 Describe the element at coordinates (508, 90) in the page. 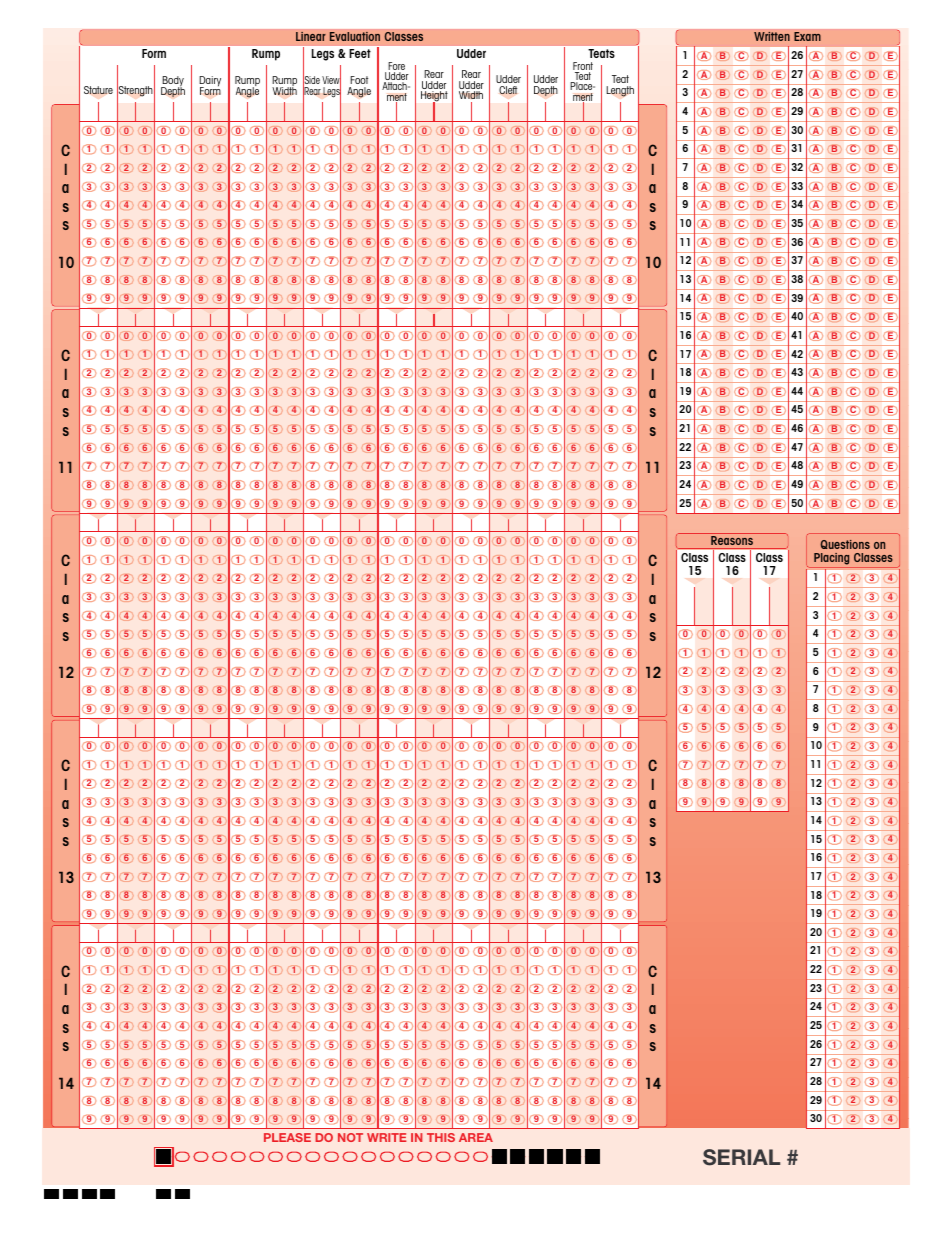

I see `Cleft` at that location.
